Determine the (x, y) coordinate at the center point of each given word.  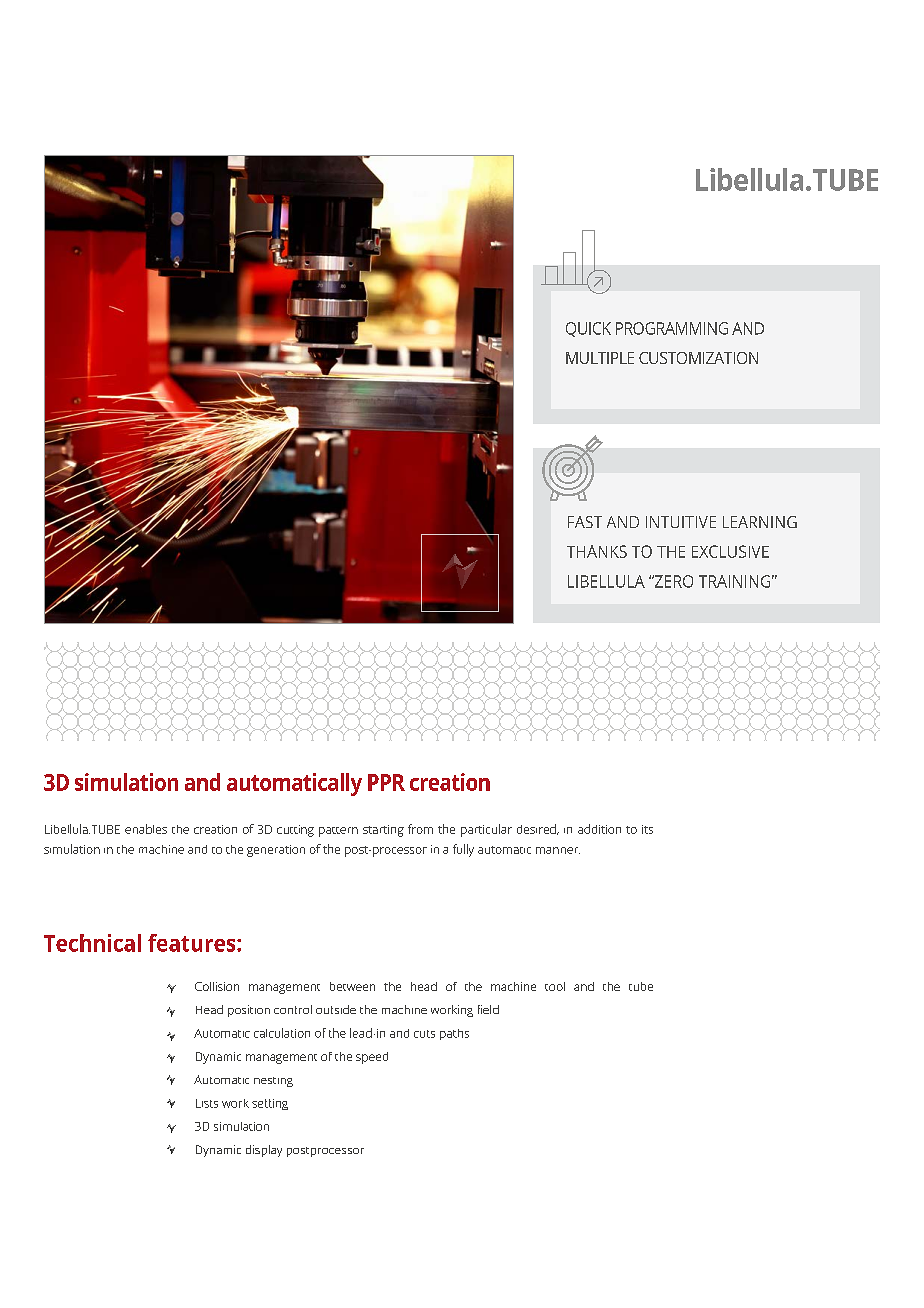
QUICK (588, 329)
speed (372, 1058)
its (647, 829)
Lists (207, 1103)
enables (146, 829)
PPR (386, 782)
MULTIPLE (600, 358)
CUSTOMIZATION (698, 358)
